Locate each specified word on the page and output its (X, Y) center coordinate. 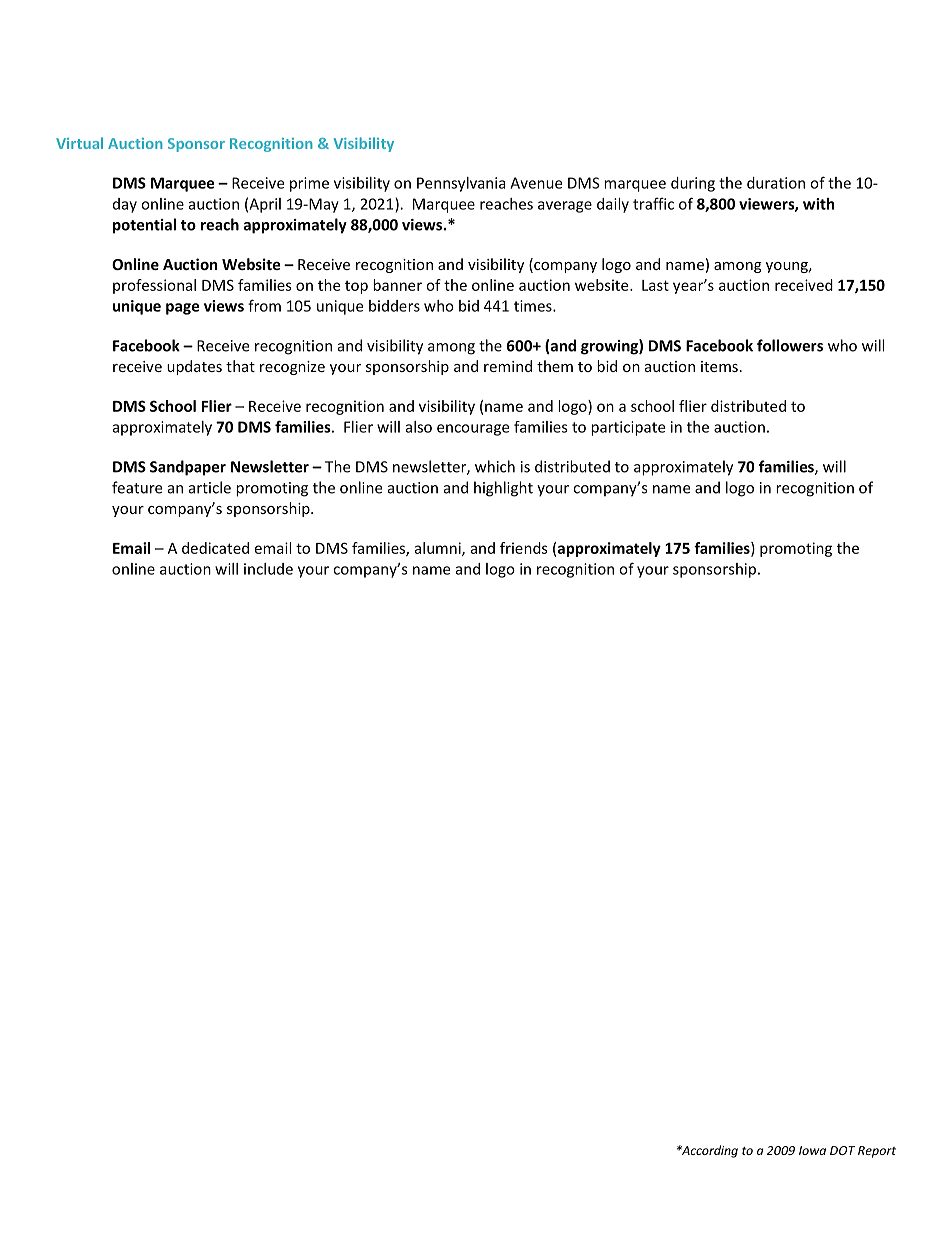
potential (144, 226)
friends (524, 548)
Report (877, 1152)
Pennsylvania (461, 184)
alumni (438, 549)
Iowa (812, 1150)
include (268, 569)
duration (776, 183)
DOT (842, 1150)
